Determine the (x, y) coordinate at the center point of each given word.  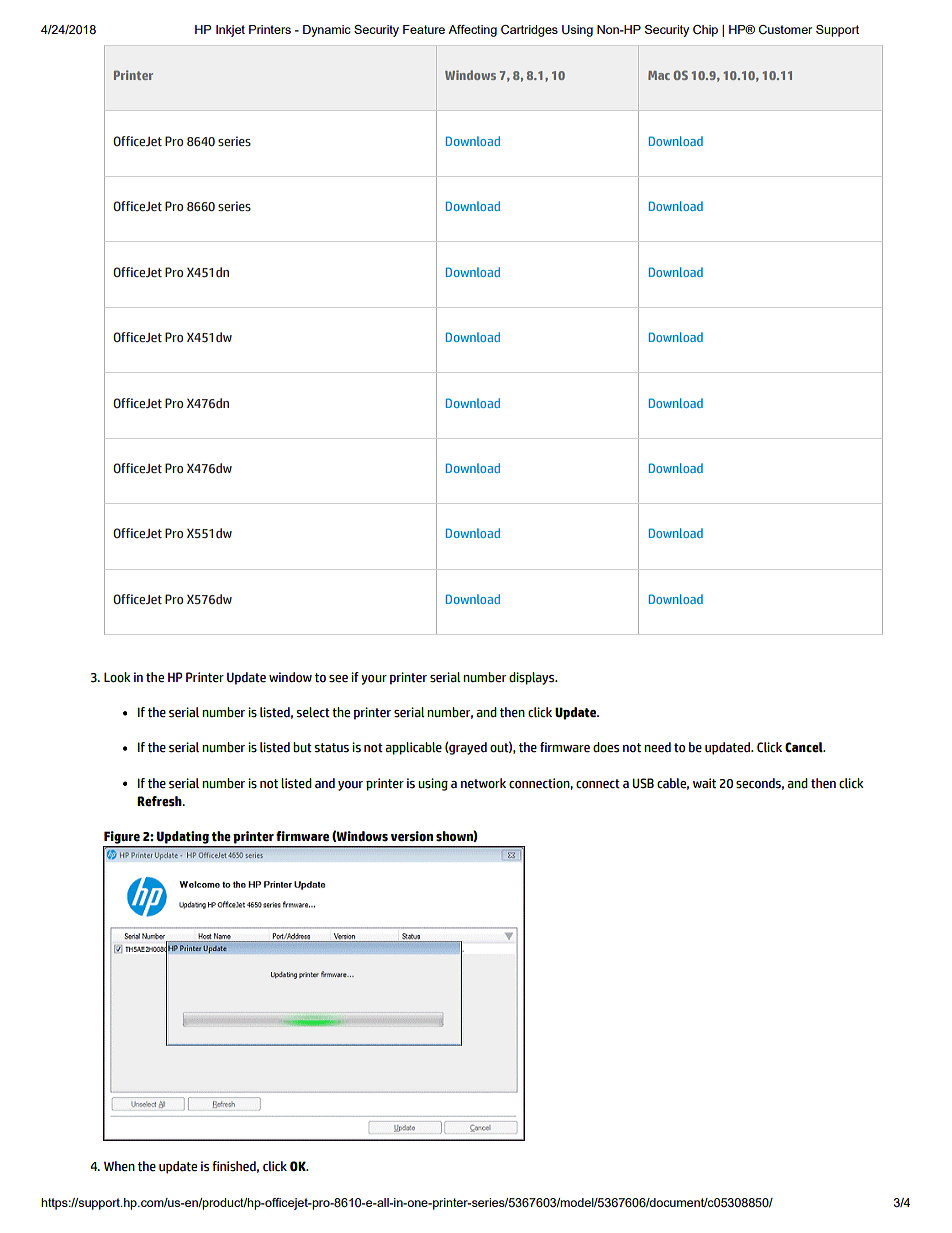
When (119, 1166)
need (657, 747)
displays (533, 678)
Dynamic (327, 31)
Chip (705, 31)
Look (117, 677)
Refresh (160, 801)
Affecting (472, 31)
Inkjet (230, 31)
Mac (659, 75)
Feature (424, 29)
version (412, 836)
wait (704, 783)
